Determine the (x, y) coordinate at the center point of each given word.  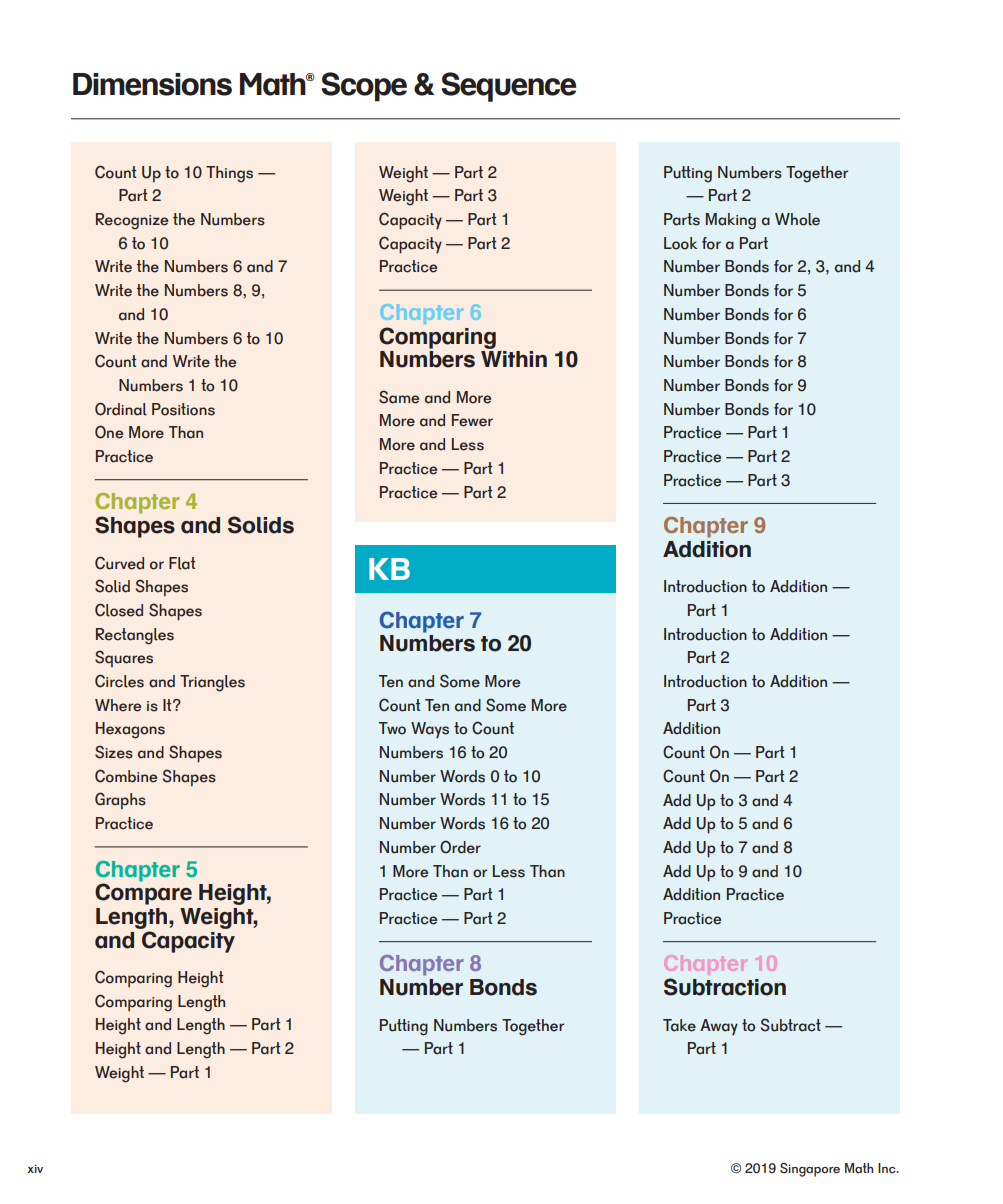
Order (460, 847)
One (109, 432)
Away (719, 1027)
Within (514, 359)
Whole (797, 219)
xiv (35, 1168)
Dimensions (152, 84)
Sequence (508, 87)
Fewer (472, 420)
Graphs (120, 800)
